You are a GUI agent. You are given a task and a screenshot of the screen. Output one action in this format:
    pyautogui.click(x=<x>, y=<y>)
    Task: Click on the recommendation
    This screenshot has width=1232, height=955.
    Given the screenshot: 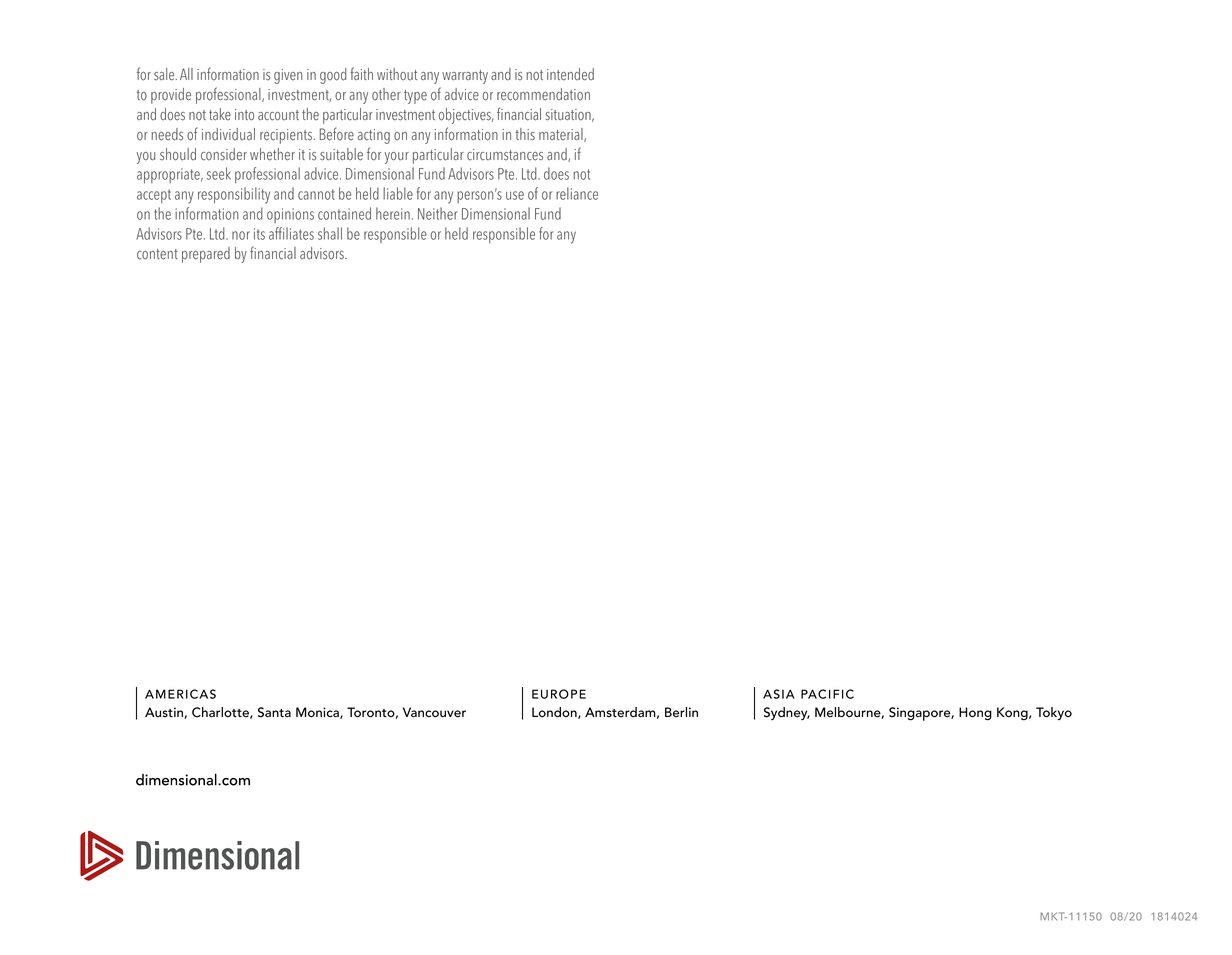 What is the action you would take?
    pyautogui.click(x=543, y=94)
